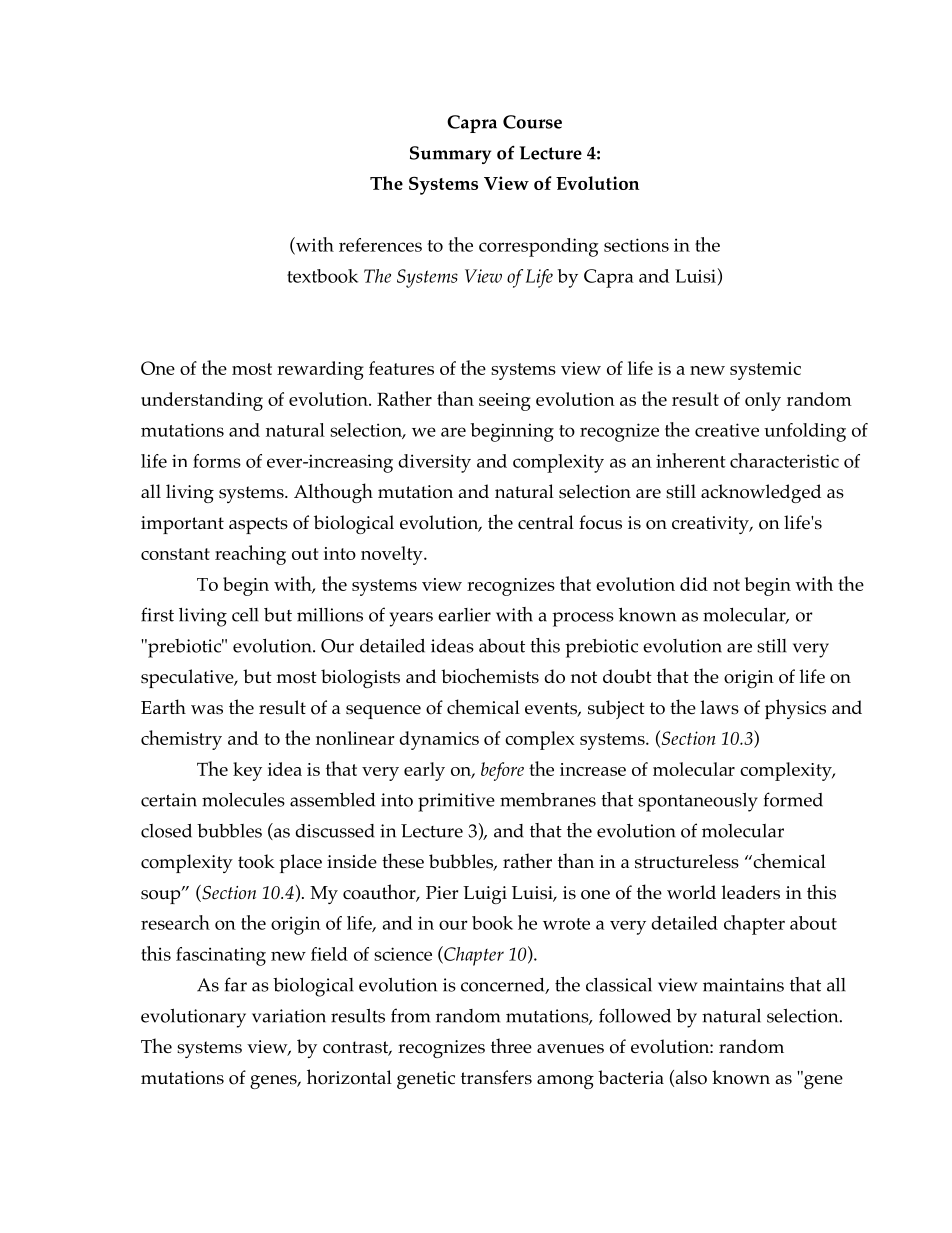  I want to click on references, so click(380, 245).
